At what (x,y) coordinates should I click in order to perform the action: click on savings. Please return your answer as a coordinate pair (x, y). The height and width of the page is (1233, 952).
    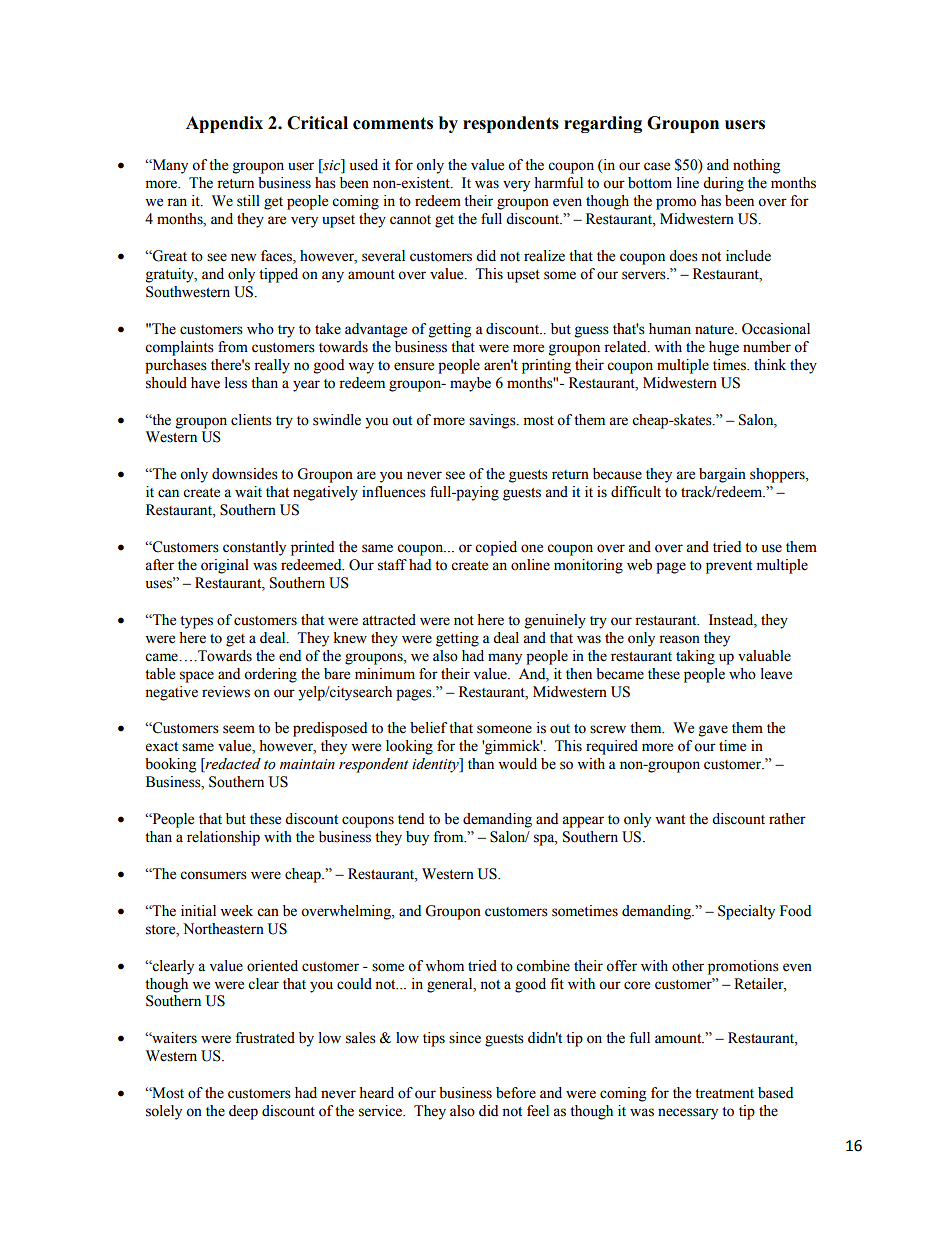
    Looking at the image, I should click on (493, 421).
